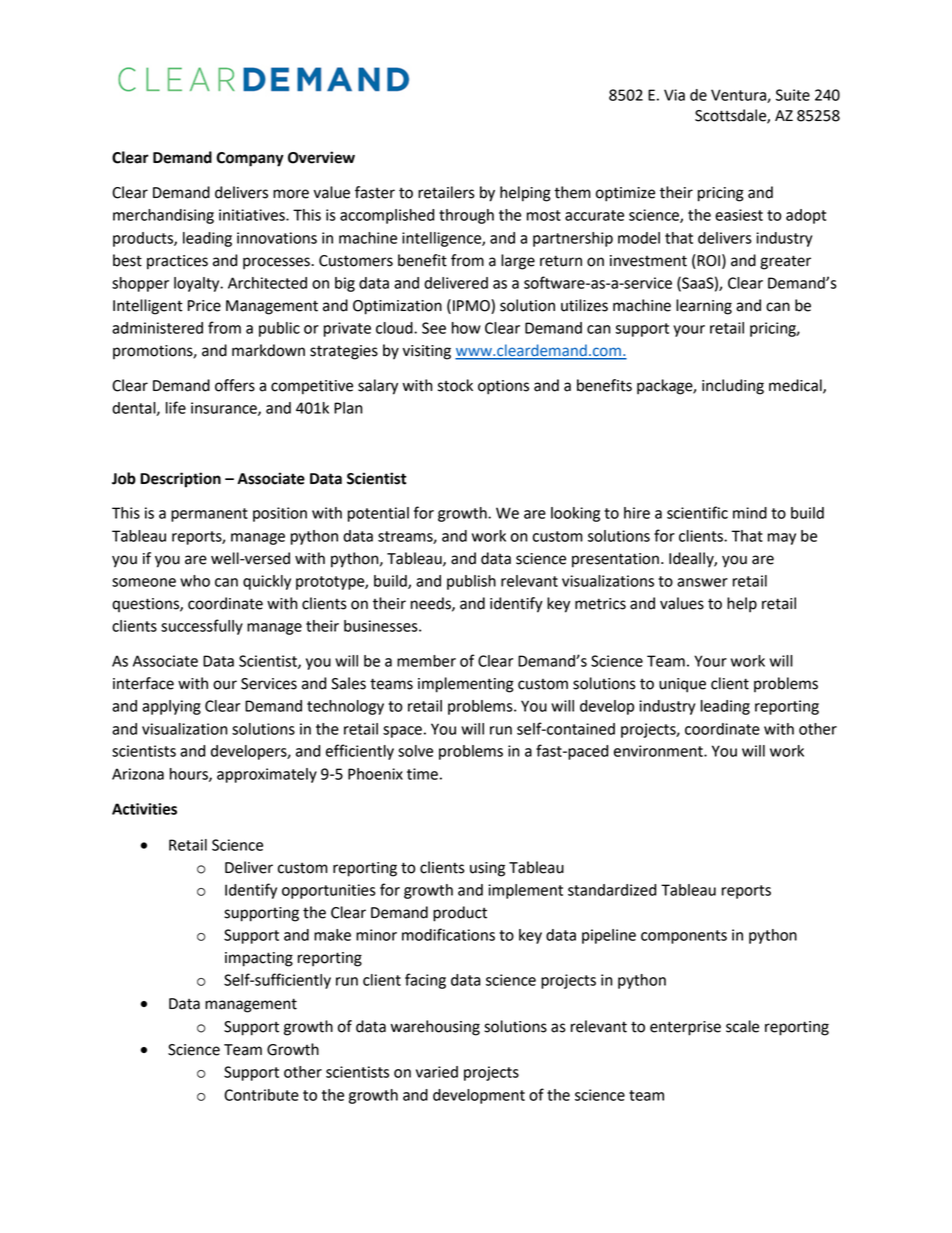 This image has height=1233, width=952. I want to click on answer, so click(702, 582).
